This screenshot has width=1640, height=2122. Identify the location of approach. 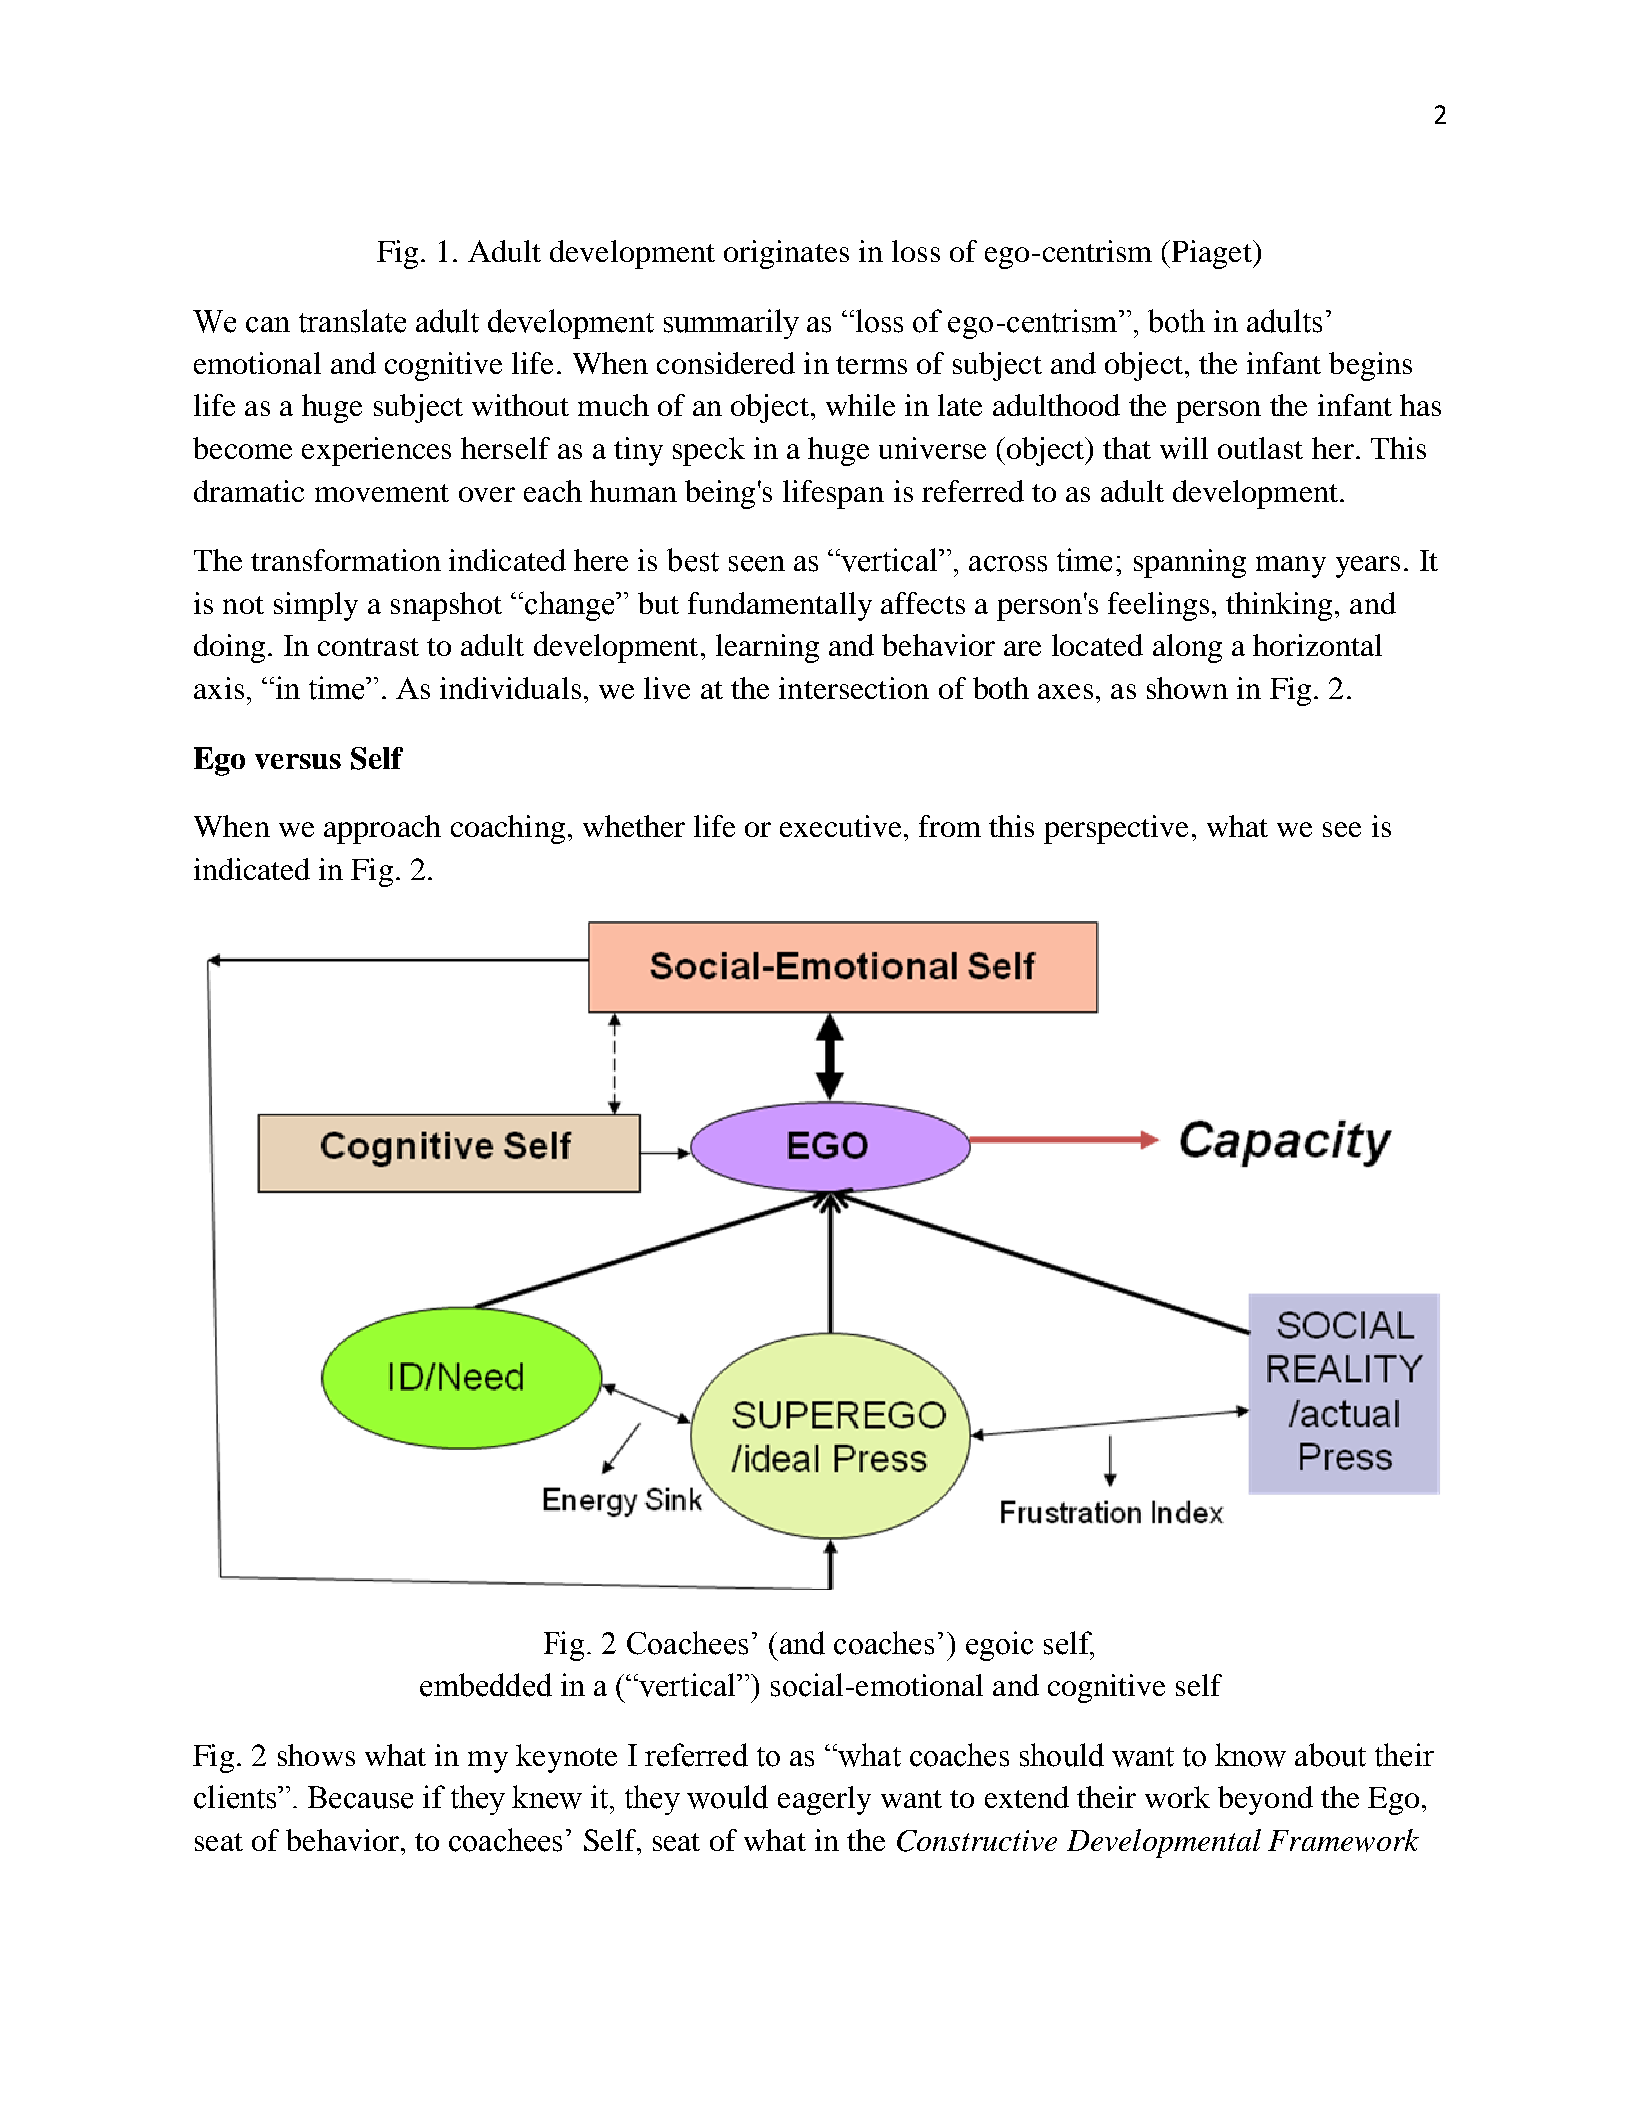
(382, 829).
